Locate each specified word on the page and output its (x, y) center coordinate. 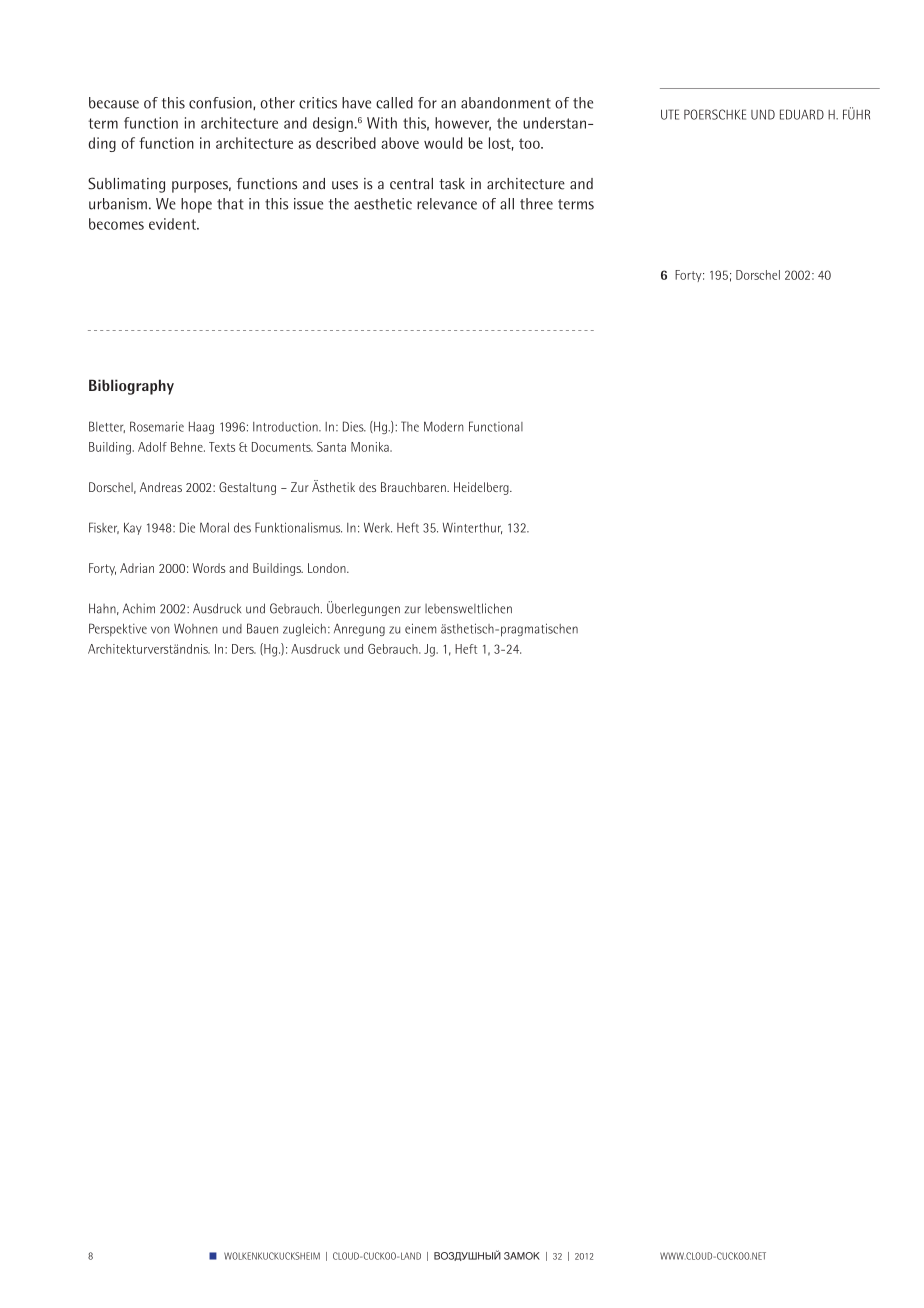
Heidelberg (482, 488)
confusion (221, 103)
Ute (670, 114)
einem (420, 628)
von (160, 630)
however (463, 124)
